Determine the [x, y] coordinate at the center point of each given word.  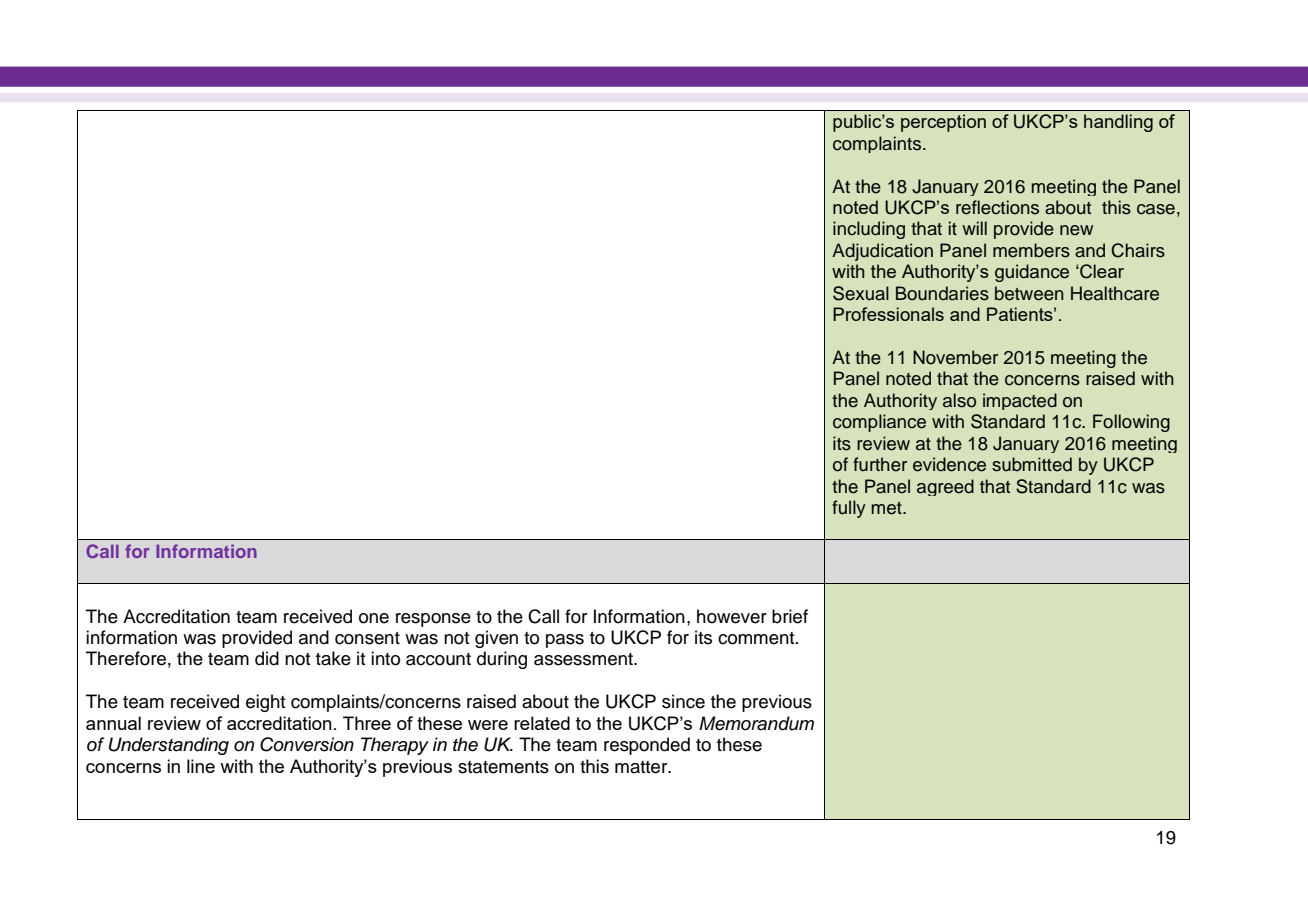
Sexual [861, 293]
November [955, 357]
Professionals [888, 314]
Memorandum [756, 723]
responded [647, 746]
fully [849, 509]
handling [1118, 123]
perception [943, 123]
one [374, 618]
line [201, 766]
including [869, 230]
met [887, 508]
